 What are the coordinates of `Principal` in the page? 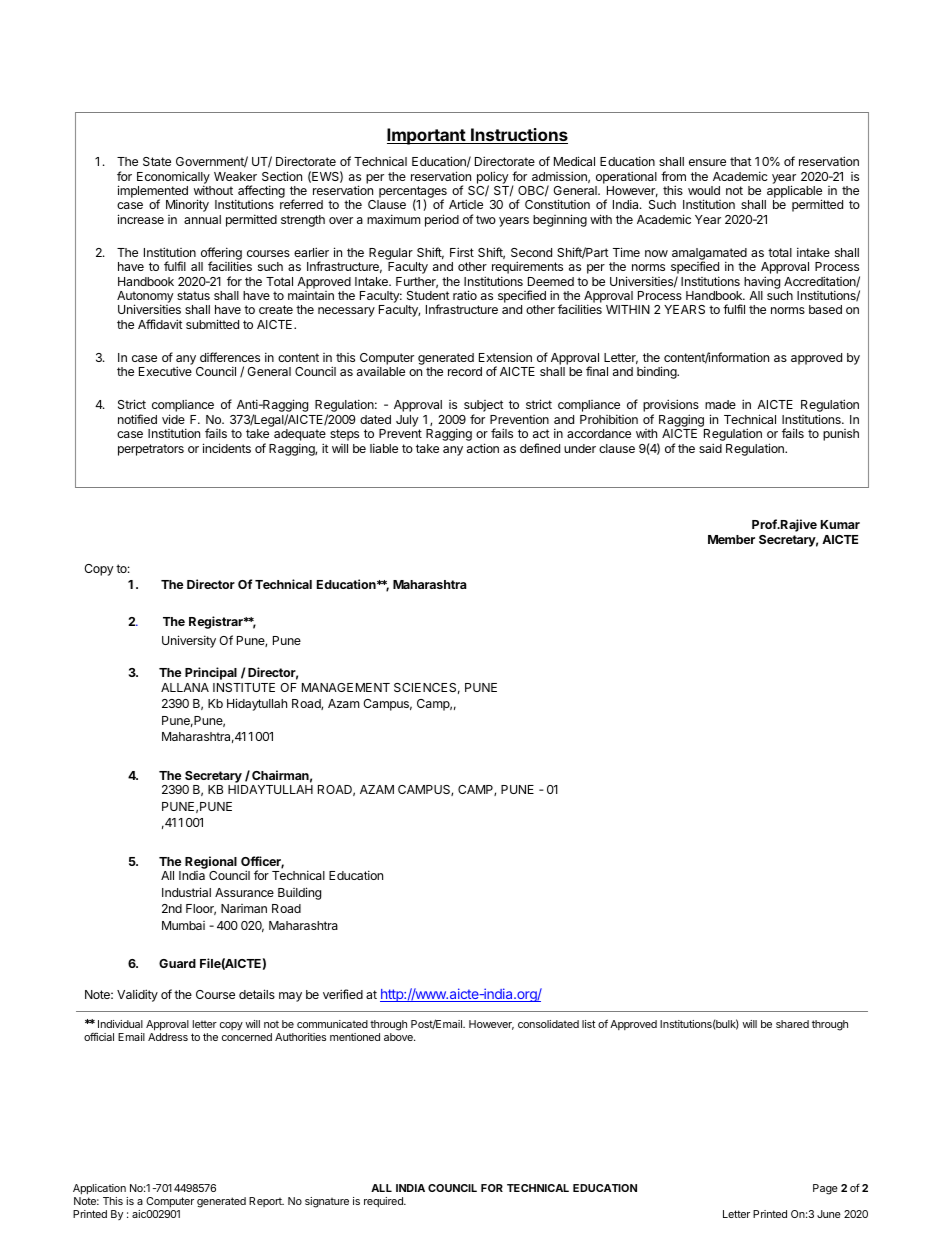 It's located at (211, 673).
